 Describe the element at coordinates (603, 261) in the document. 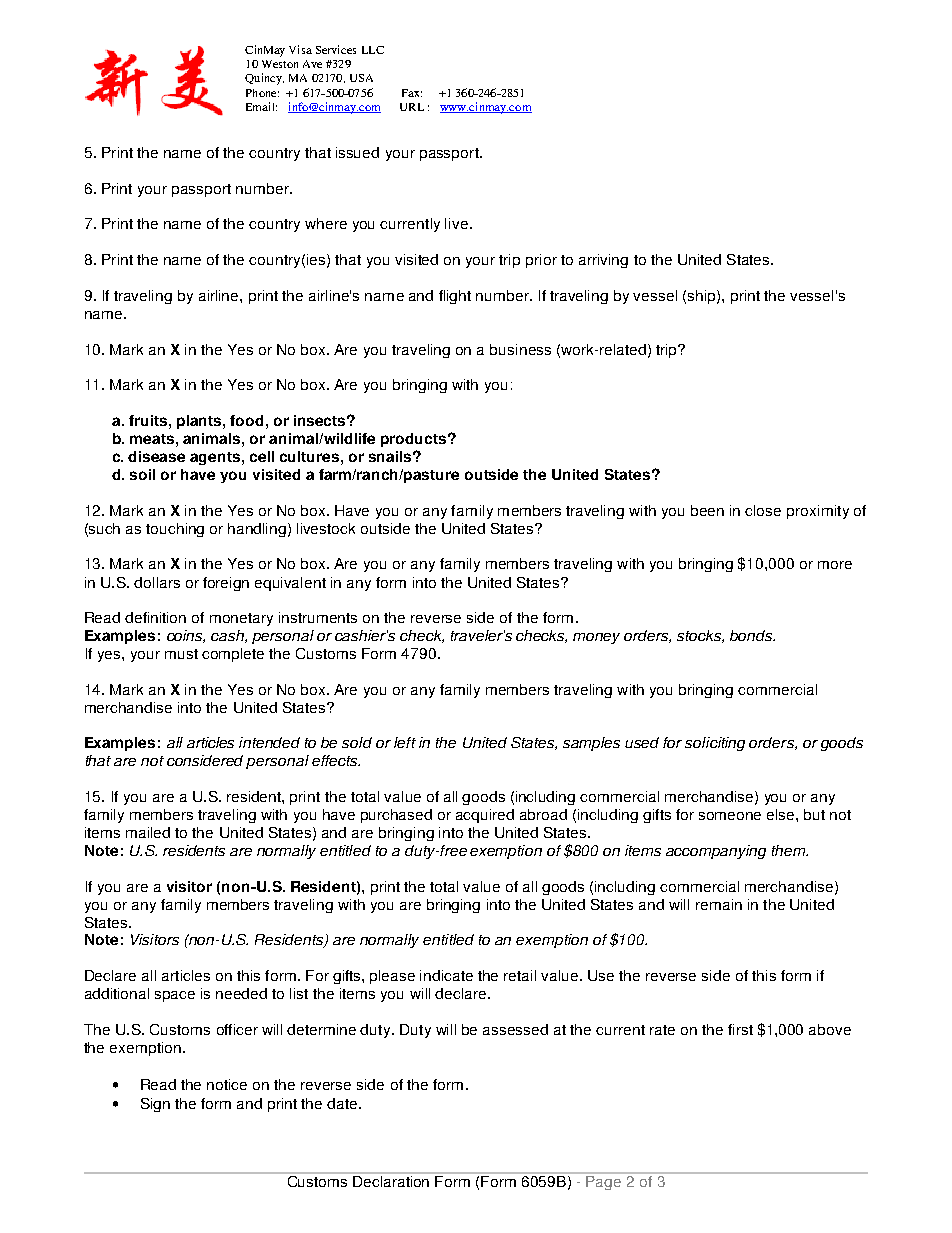

I see `arriving` at that location.
